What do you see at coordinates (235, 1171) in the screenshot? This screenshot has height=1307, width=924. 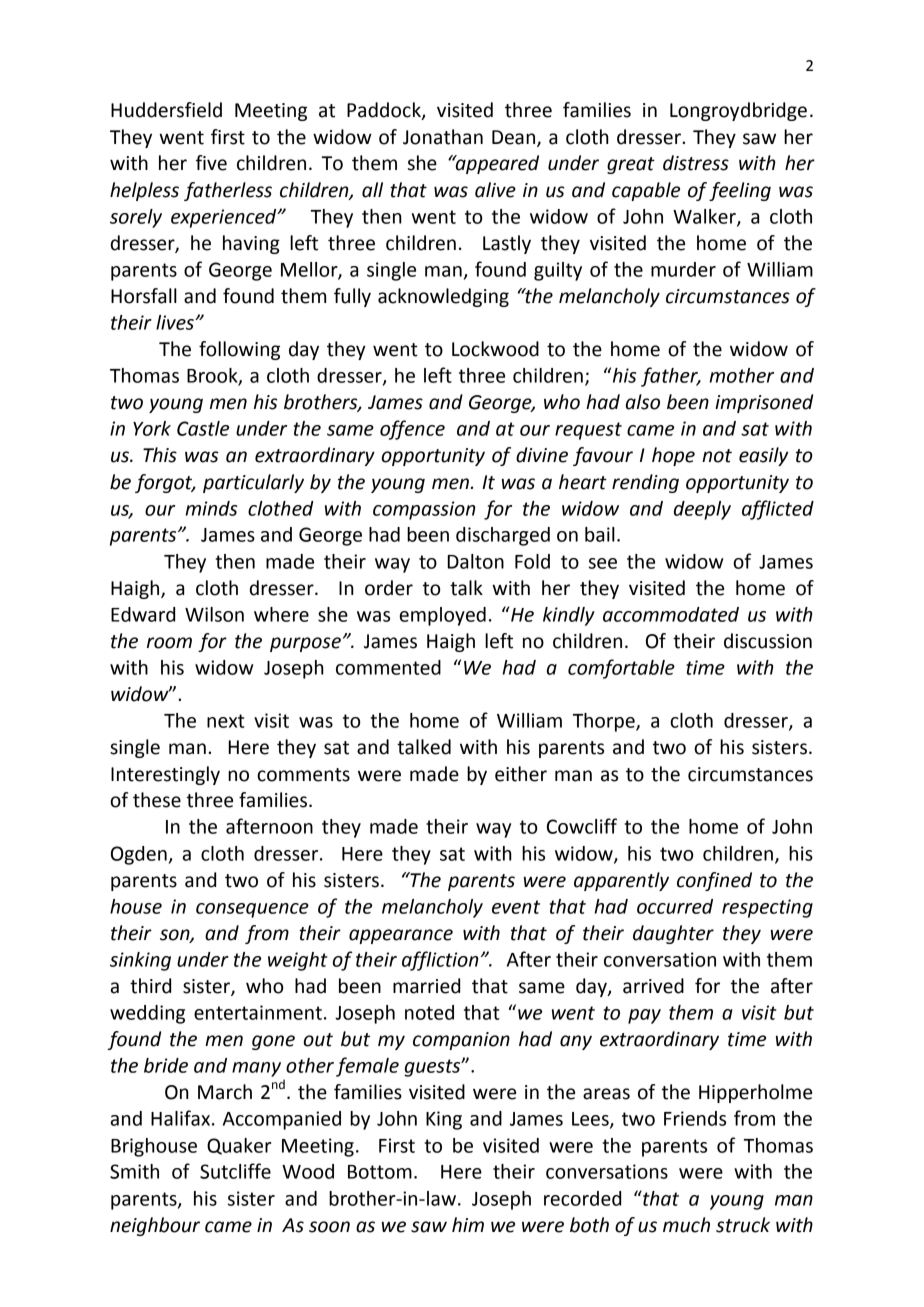 I see `Sutcliffe` at bounding box center [235, 1171].
